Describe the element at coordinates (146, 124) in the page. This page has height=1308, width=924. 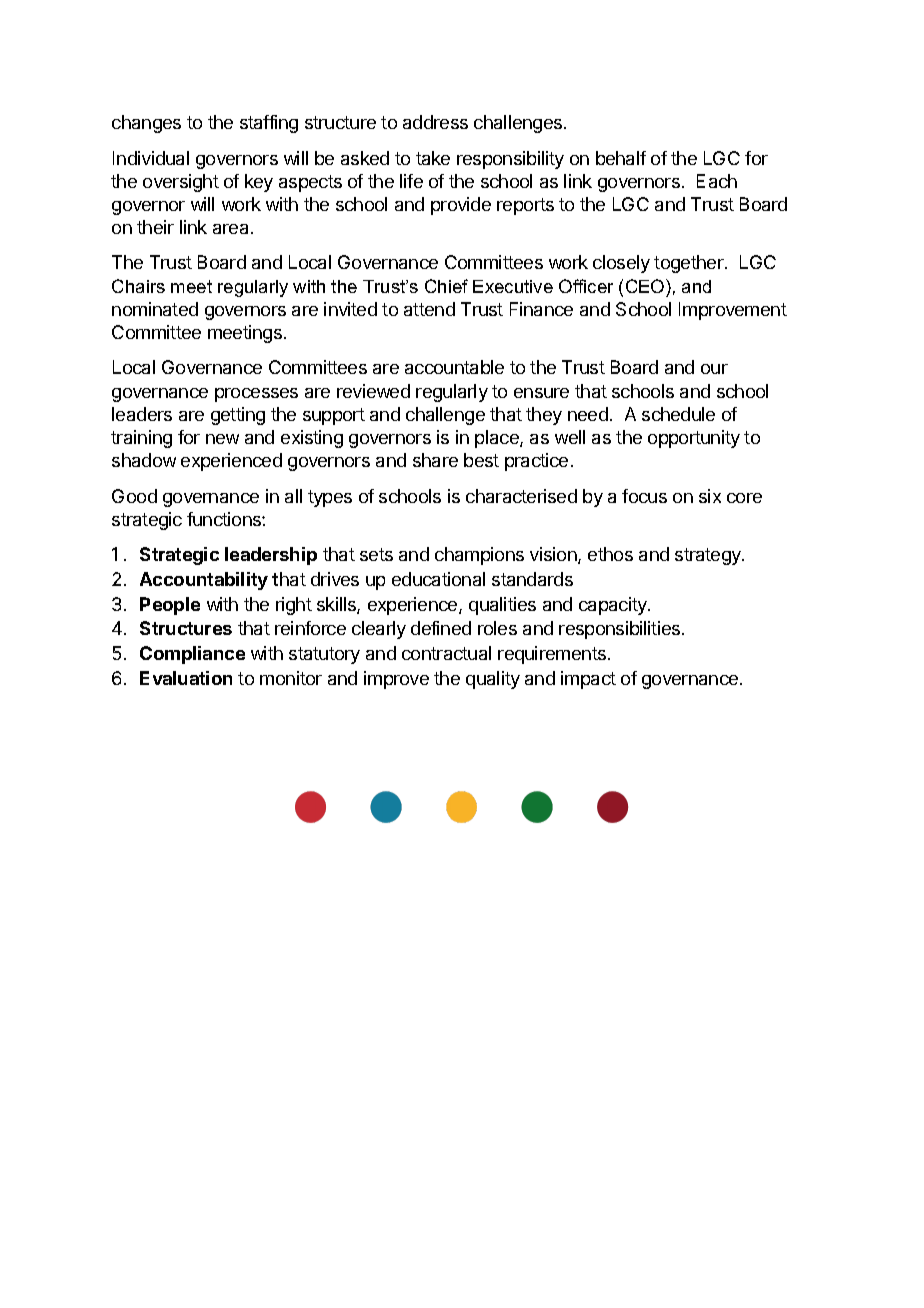
I see `changes` at that location.
